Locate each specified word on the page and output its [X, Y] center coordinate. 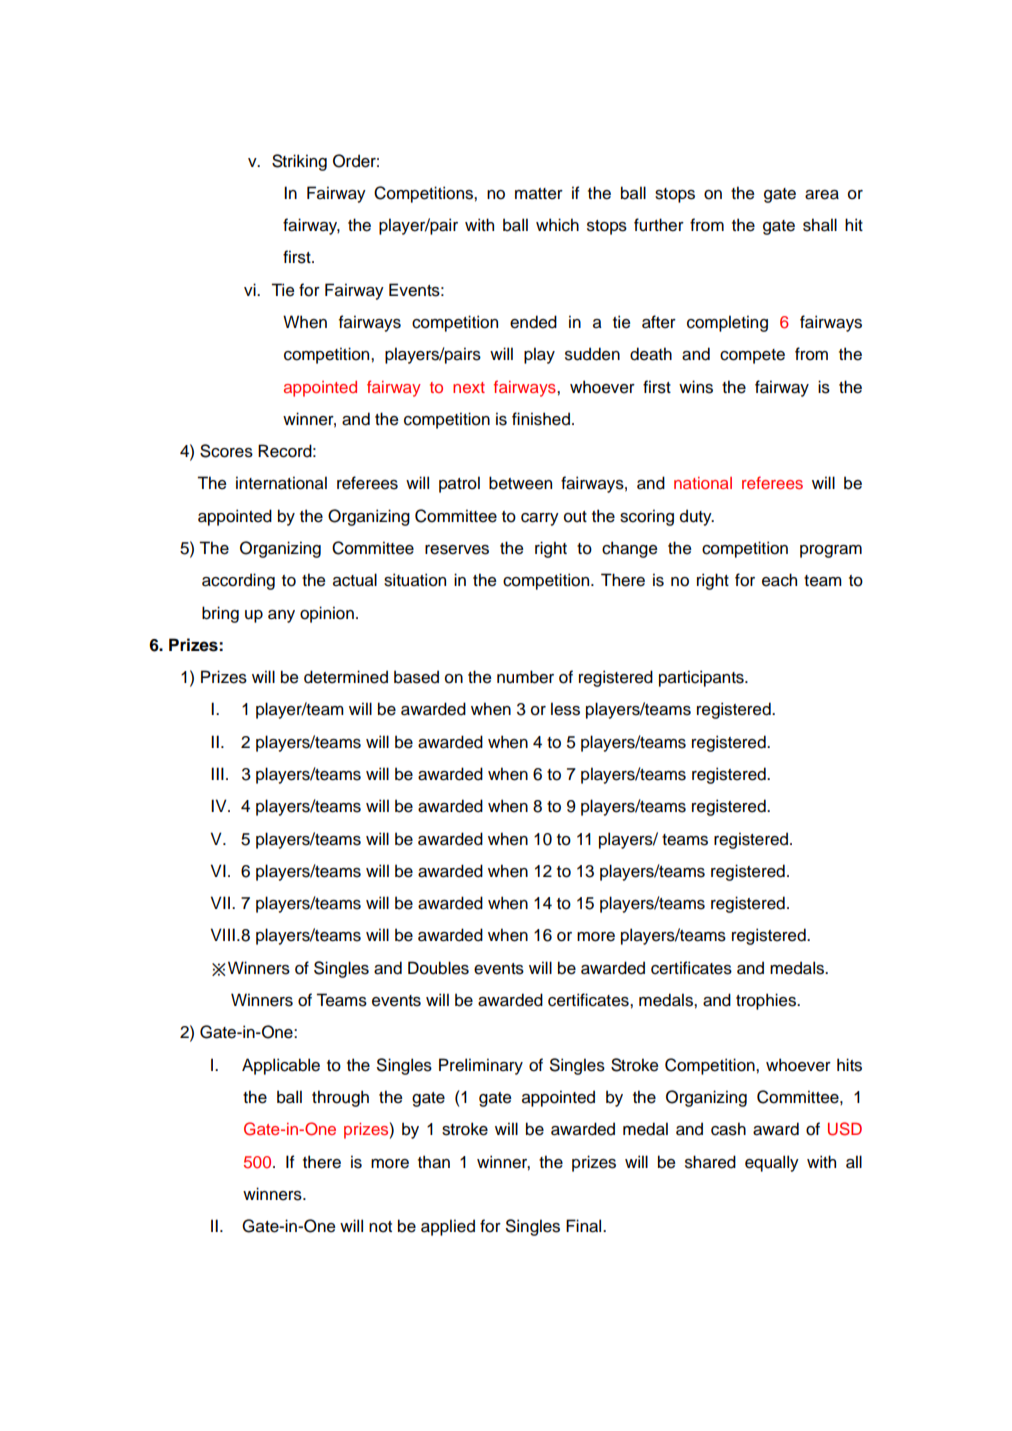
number [525, 677]
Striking [299, 162]
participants [702, 678]
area [822, 195]
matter [539, 194]
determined [346, 677]
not [380, 1227]
